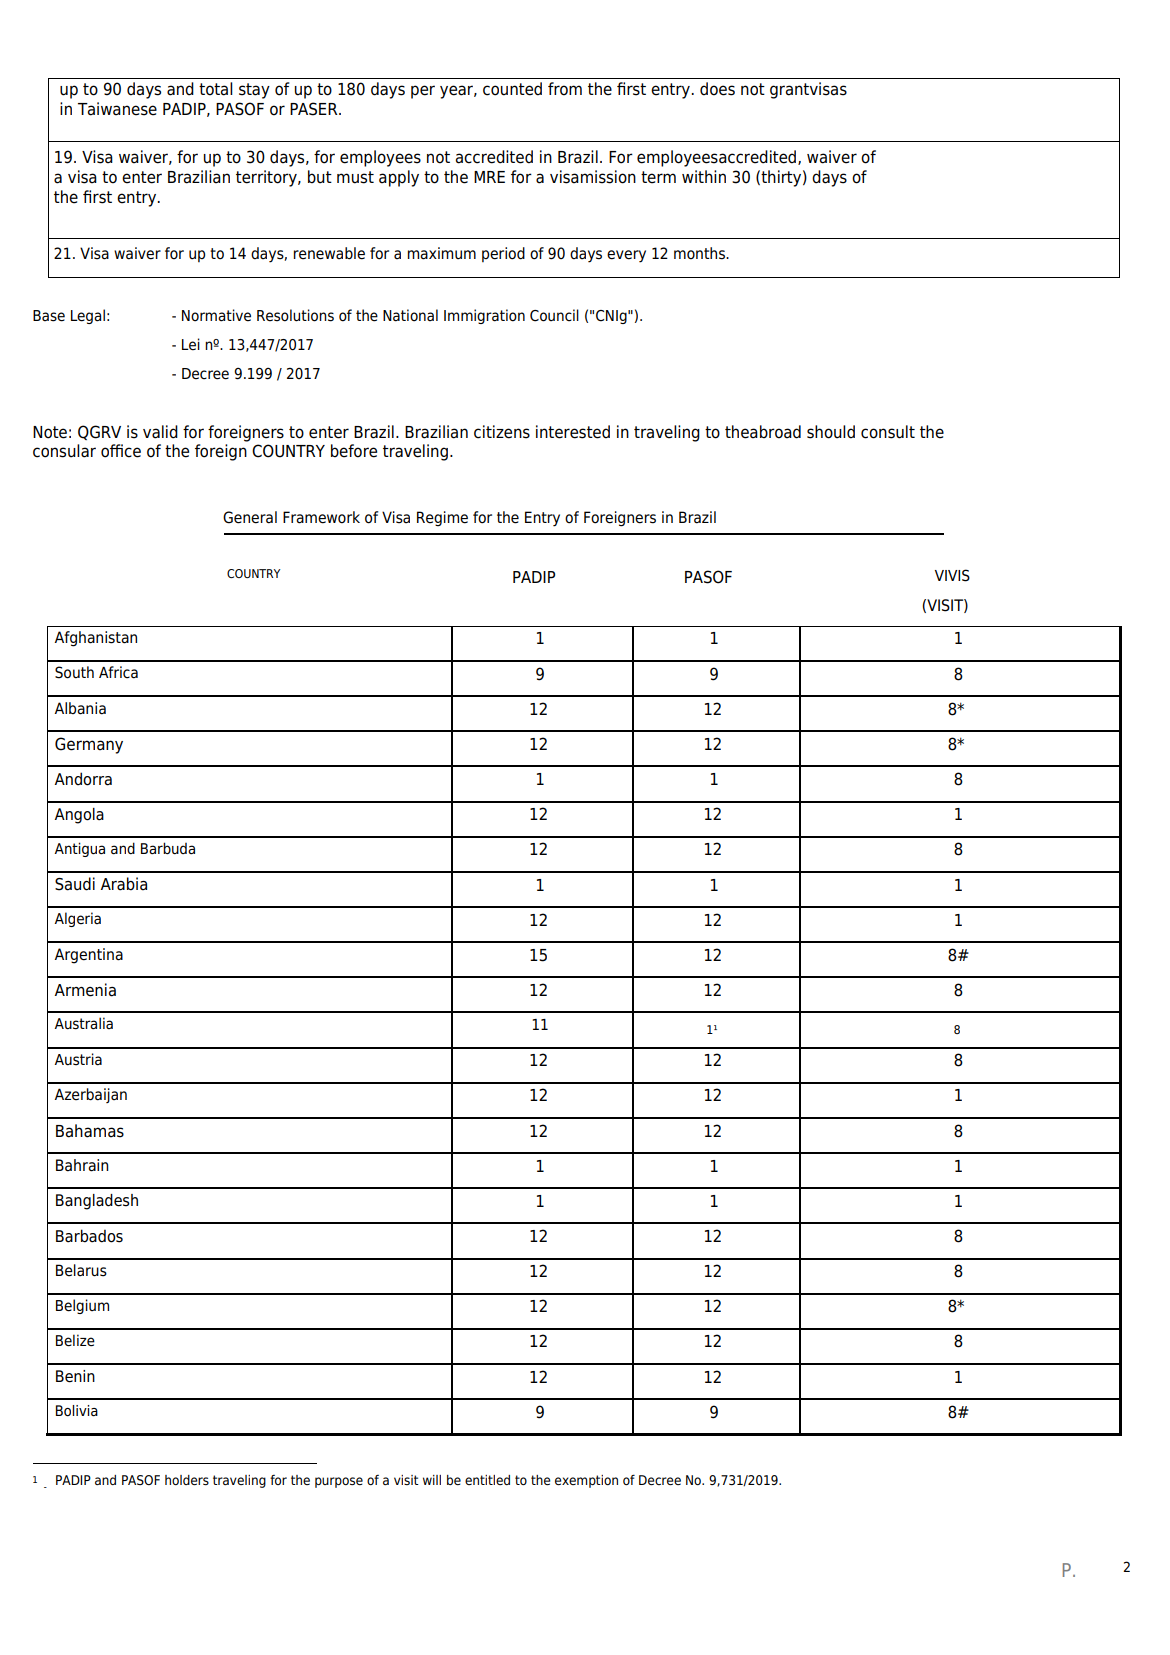 This screenshot has height=1655, width=1170. What do you see at coordinates (489, 177) in the screenshot?
I see `MRE` at bounding box center [489, 177].
